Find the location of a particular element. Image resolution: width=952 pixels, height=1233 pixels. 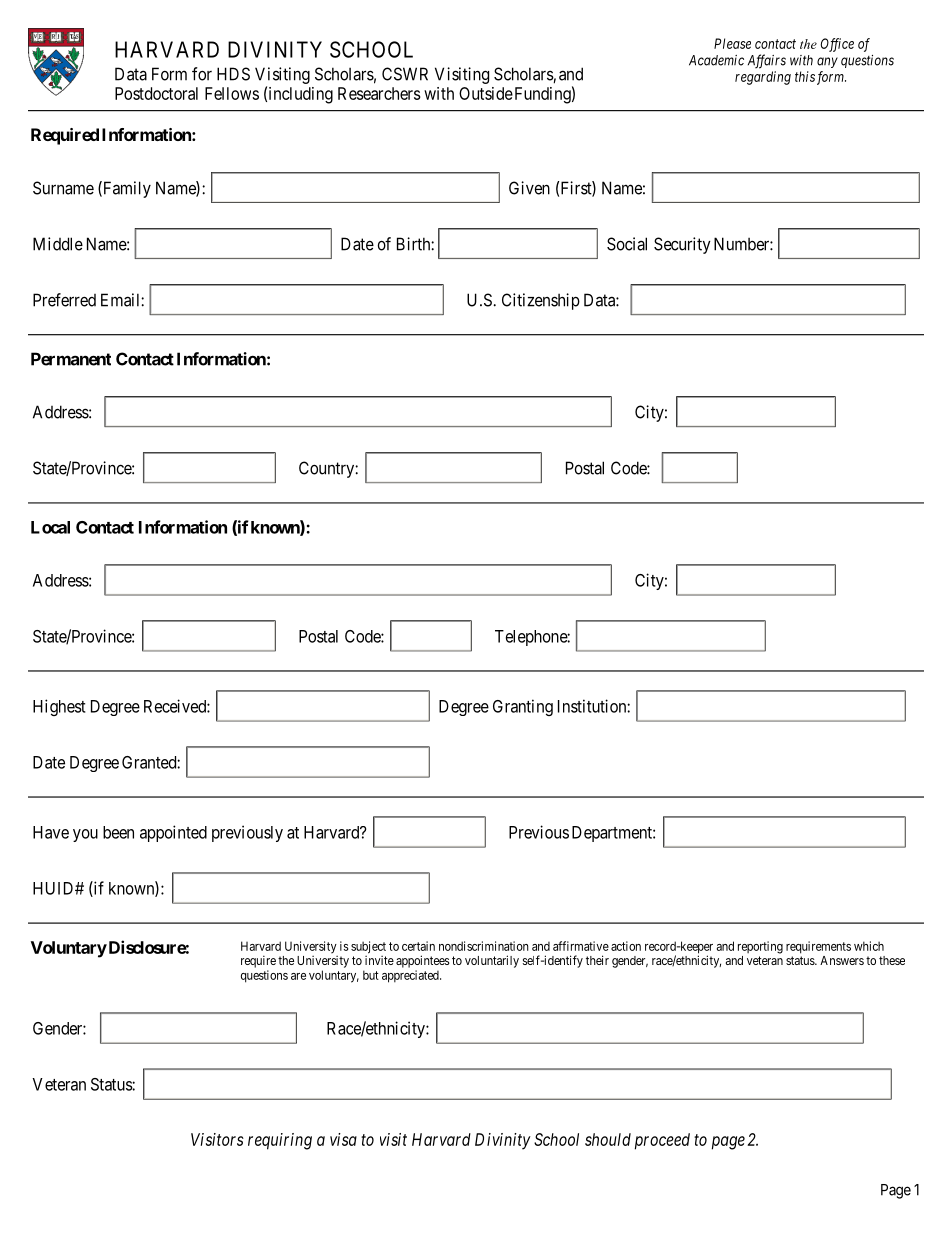

this is located at coordinates (805, 76).
